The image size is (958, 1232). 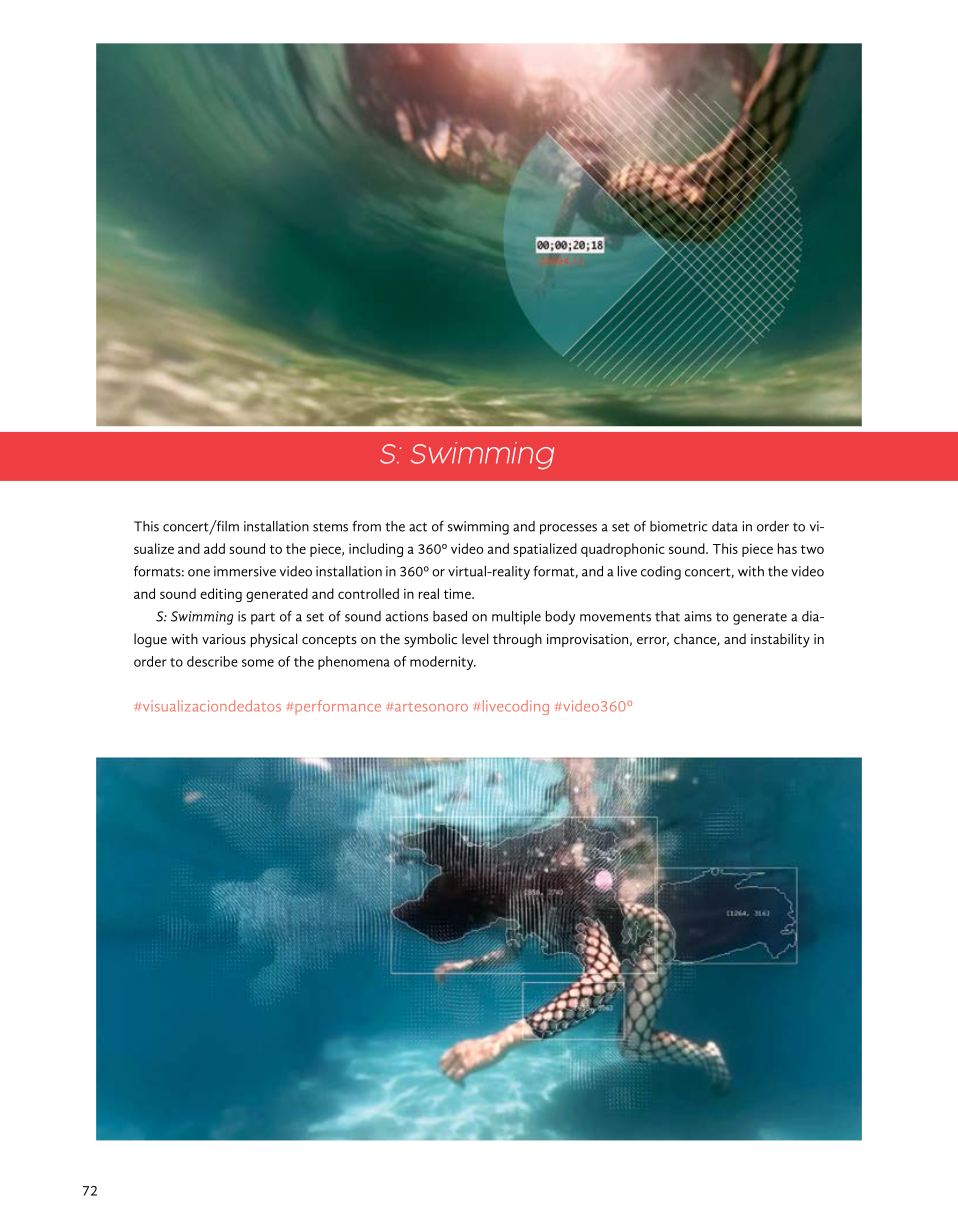 What do you see at coordinates (330, 527) in the image?
I see `stems` at bounding box center [330, 527].
